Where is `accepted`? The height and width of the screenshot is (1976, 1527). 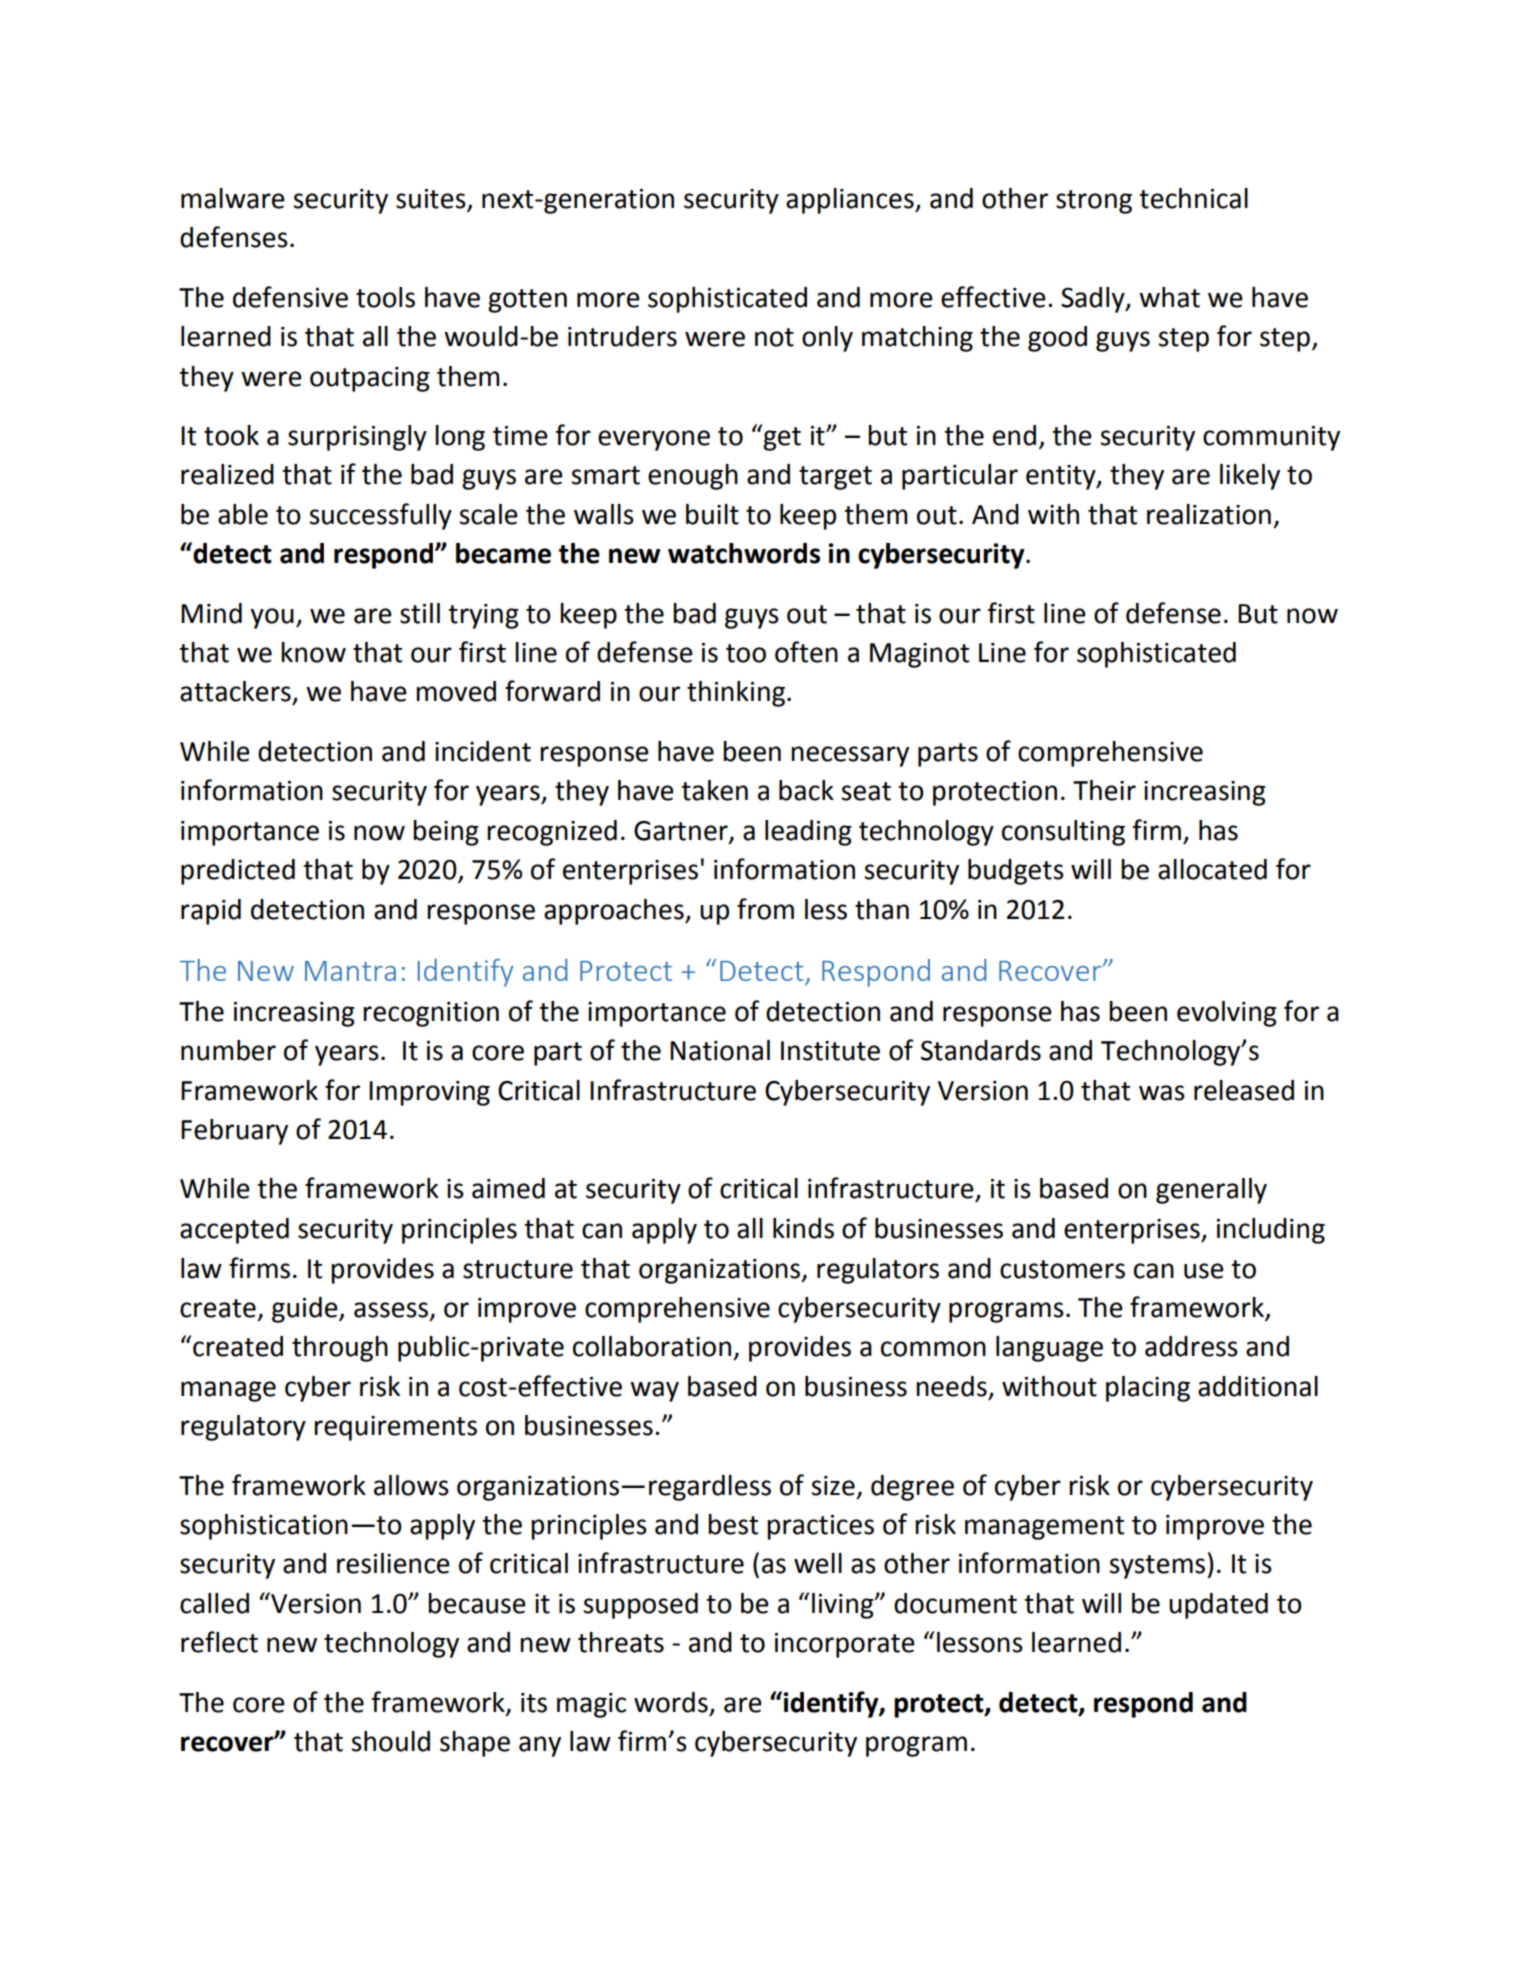 accepted is located at coordinates (234, 1231).
